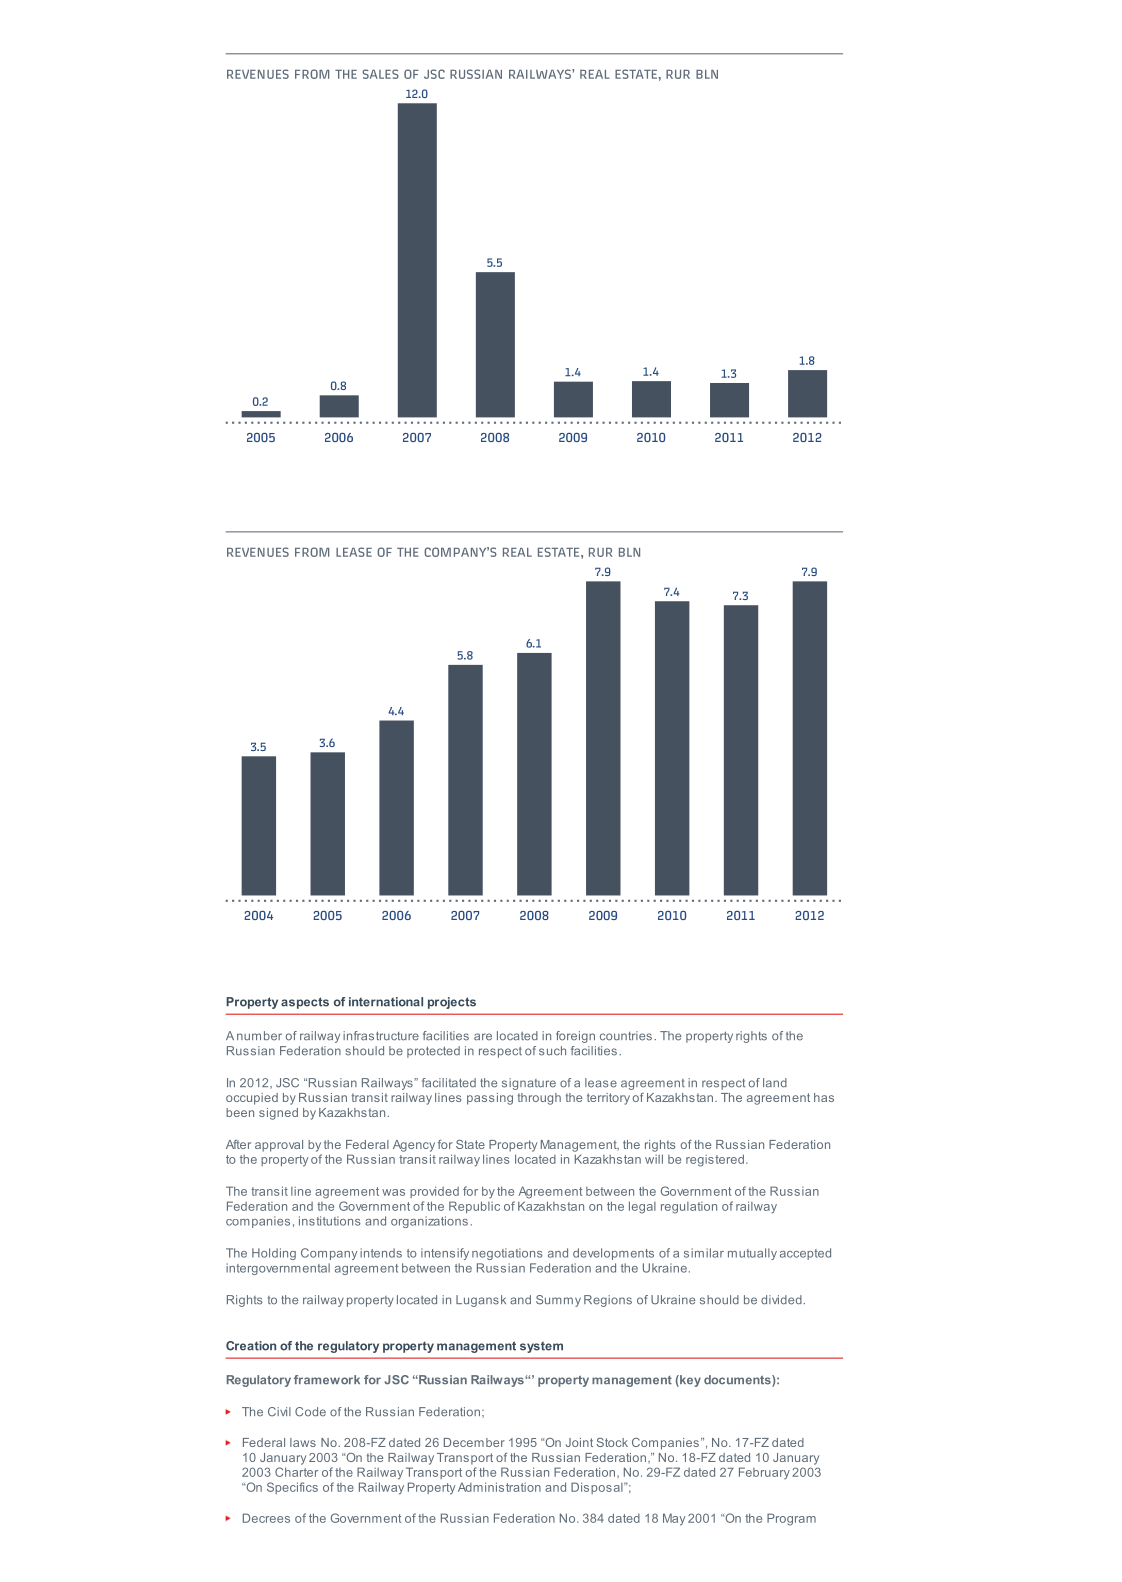  I want to click on Administration, so click(499, 1487).
